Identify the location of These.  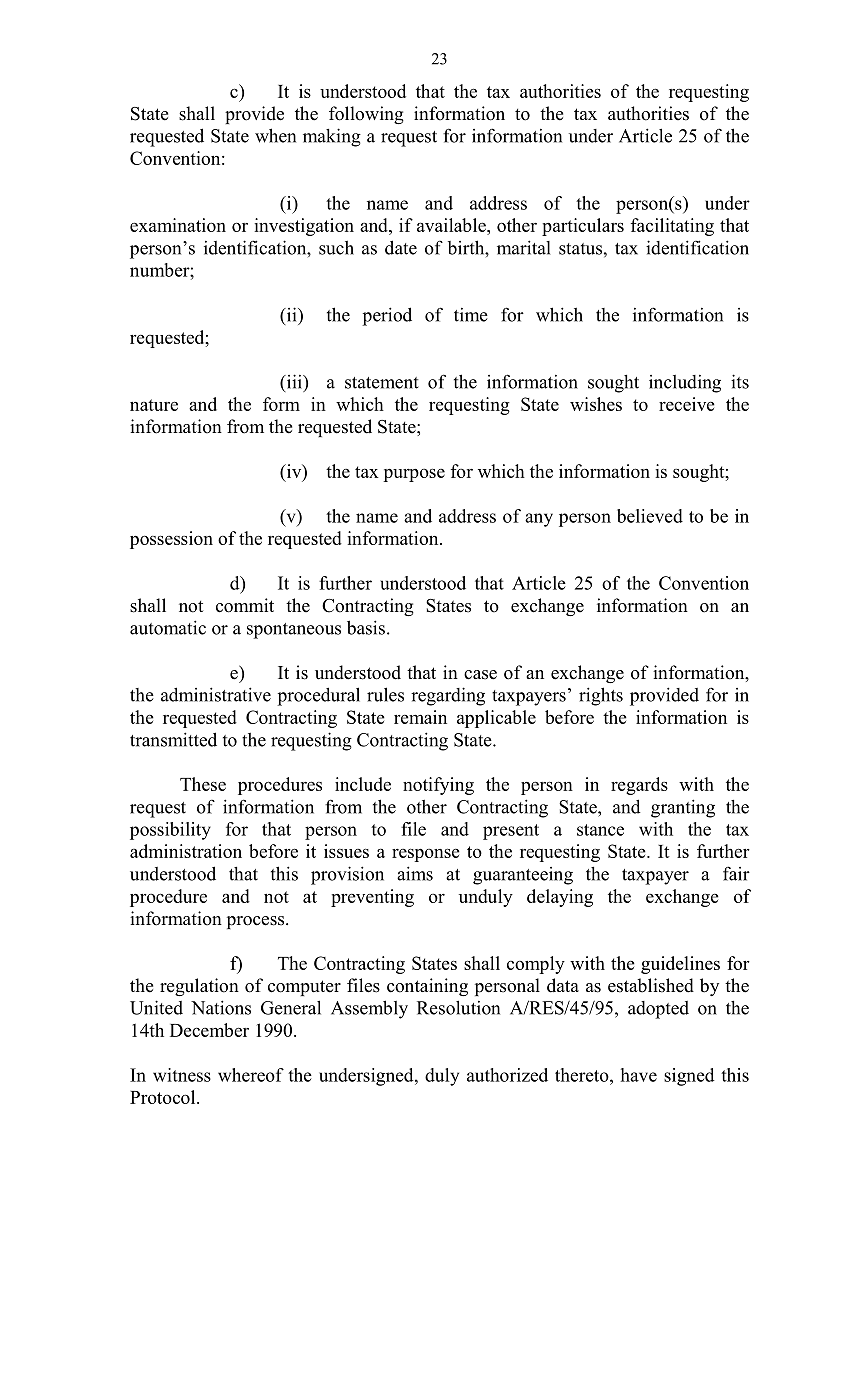
(203, 784).
